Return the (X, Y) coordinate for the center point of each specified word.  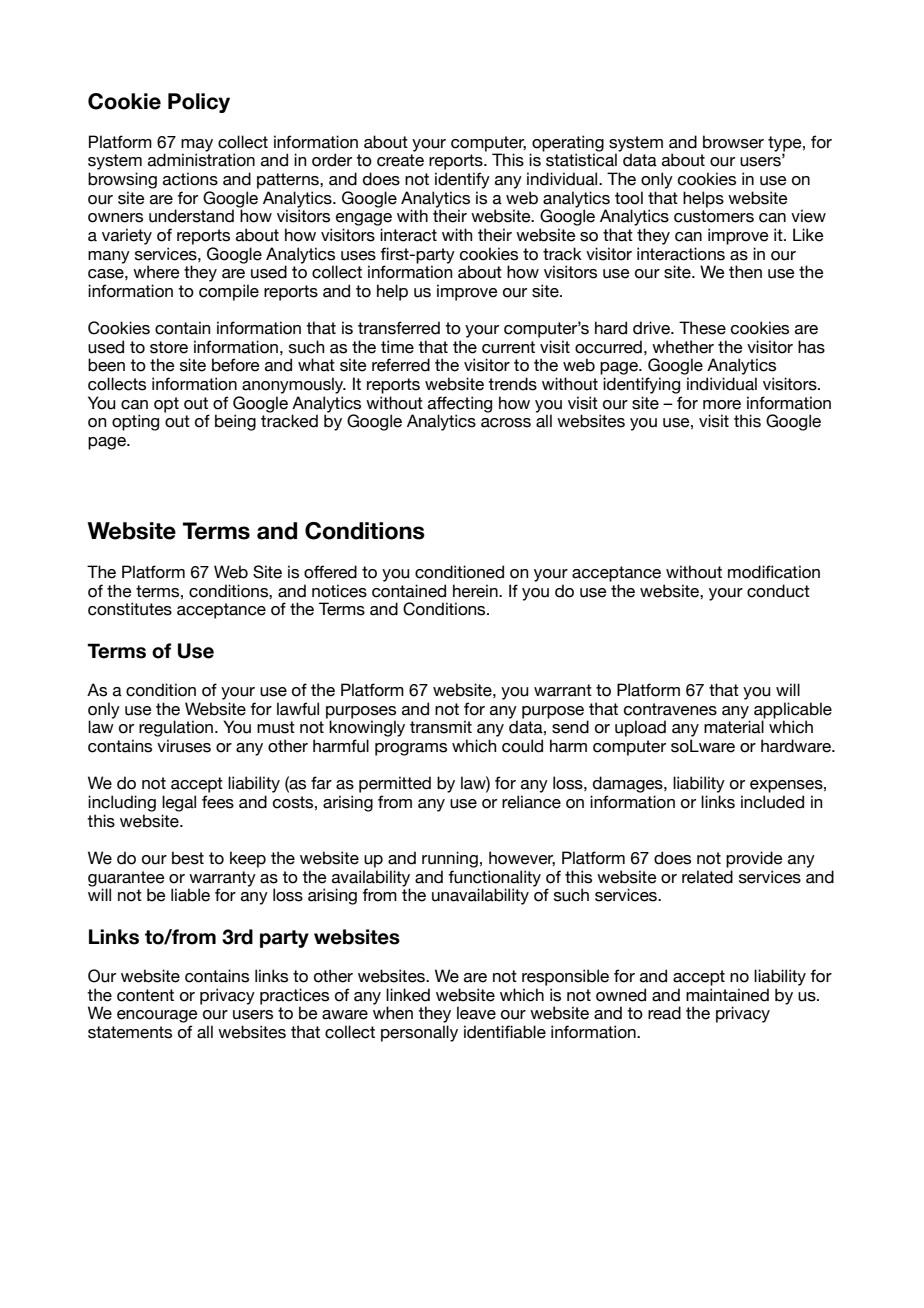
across (506, 423)
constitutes (130, 609)
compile (229, 292)
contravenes (670, 709)
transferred (399, 328)
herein (476, 591)
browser (733, 142)
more (722, 405)
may (197, 146)
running (450, 859)
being (235, 422)
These (702, 328)
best (188, 858)
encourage (157, 1016)
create (400, 160)
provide (754, 859)
